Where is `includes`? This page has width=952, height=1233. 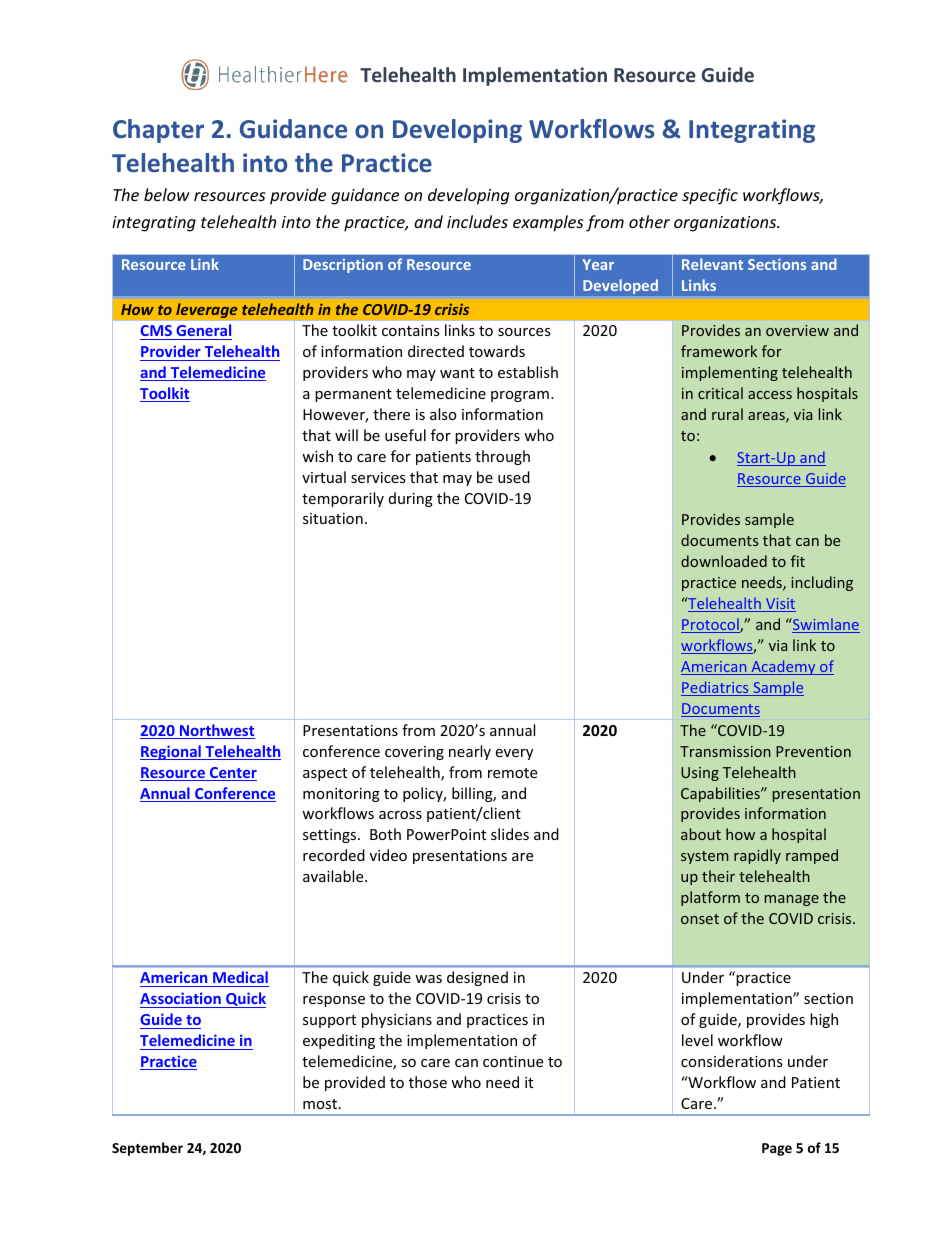 includes is located at coordinates (477, 221).
